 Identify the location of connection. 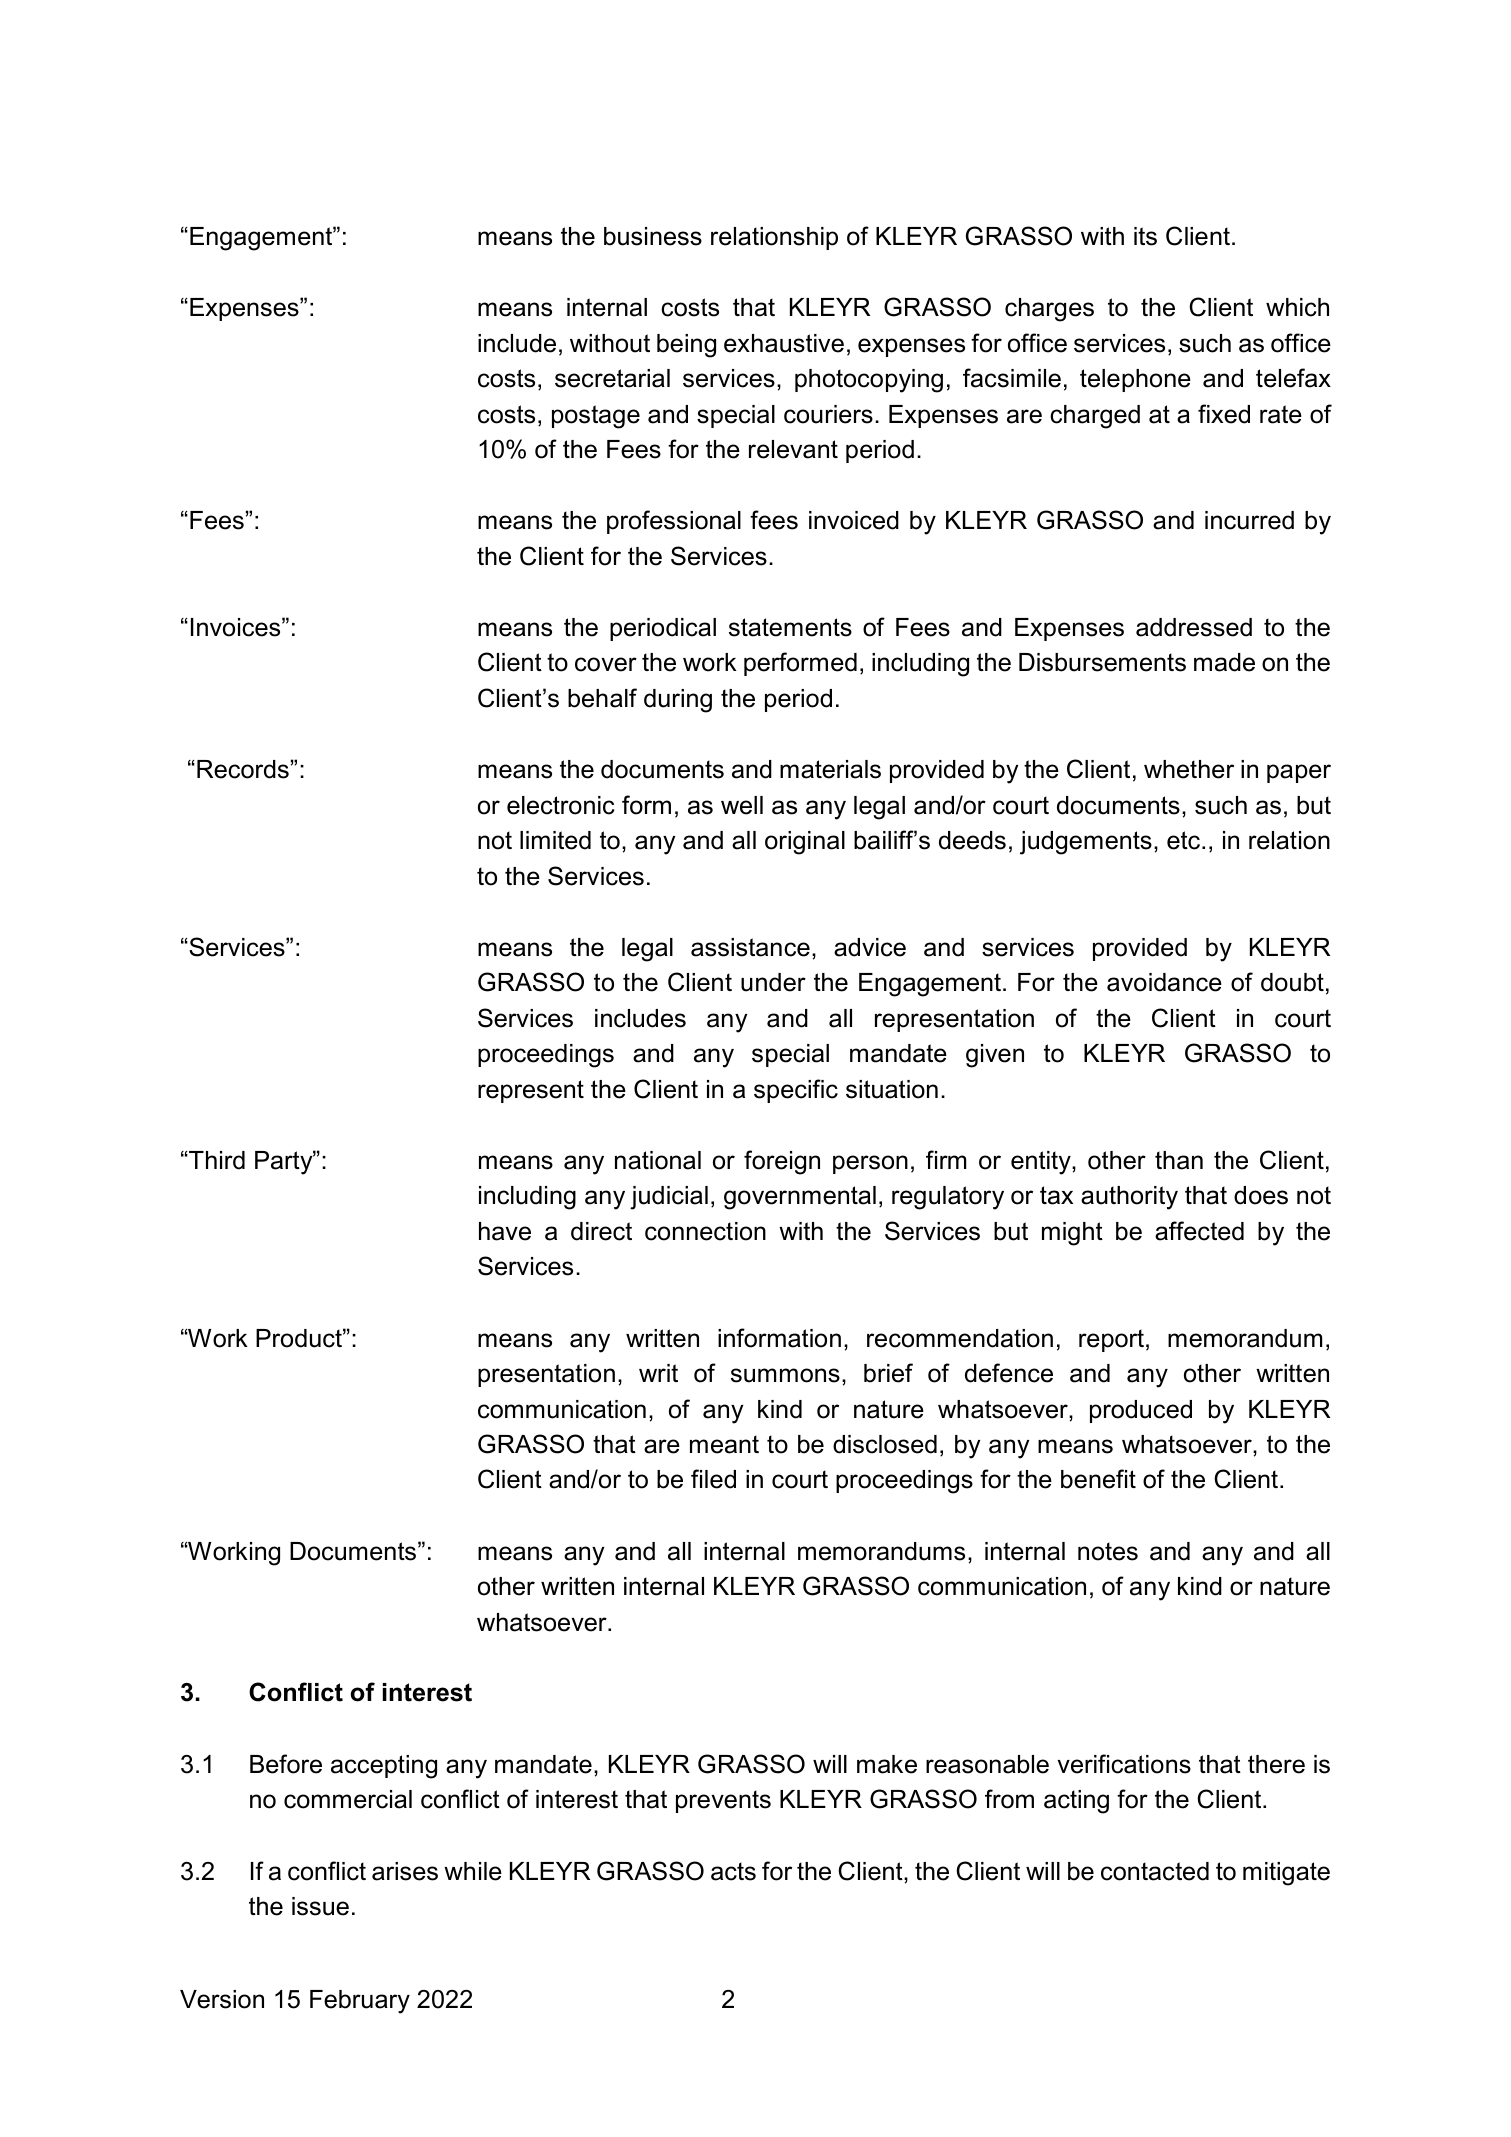
(705, 1231).
